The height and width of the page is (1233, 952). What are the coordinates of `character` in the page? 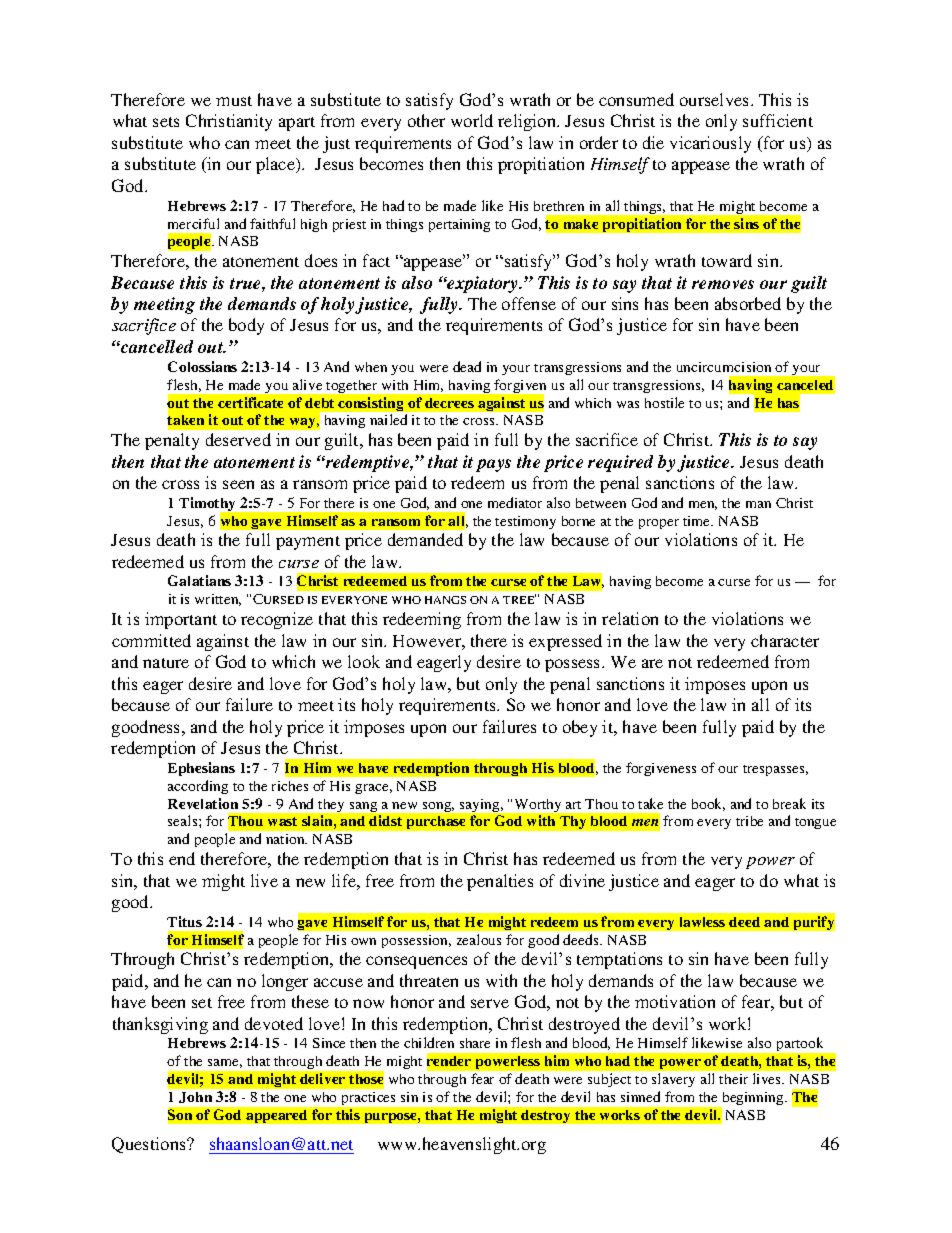 It's located at (785, 640).
